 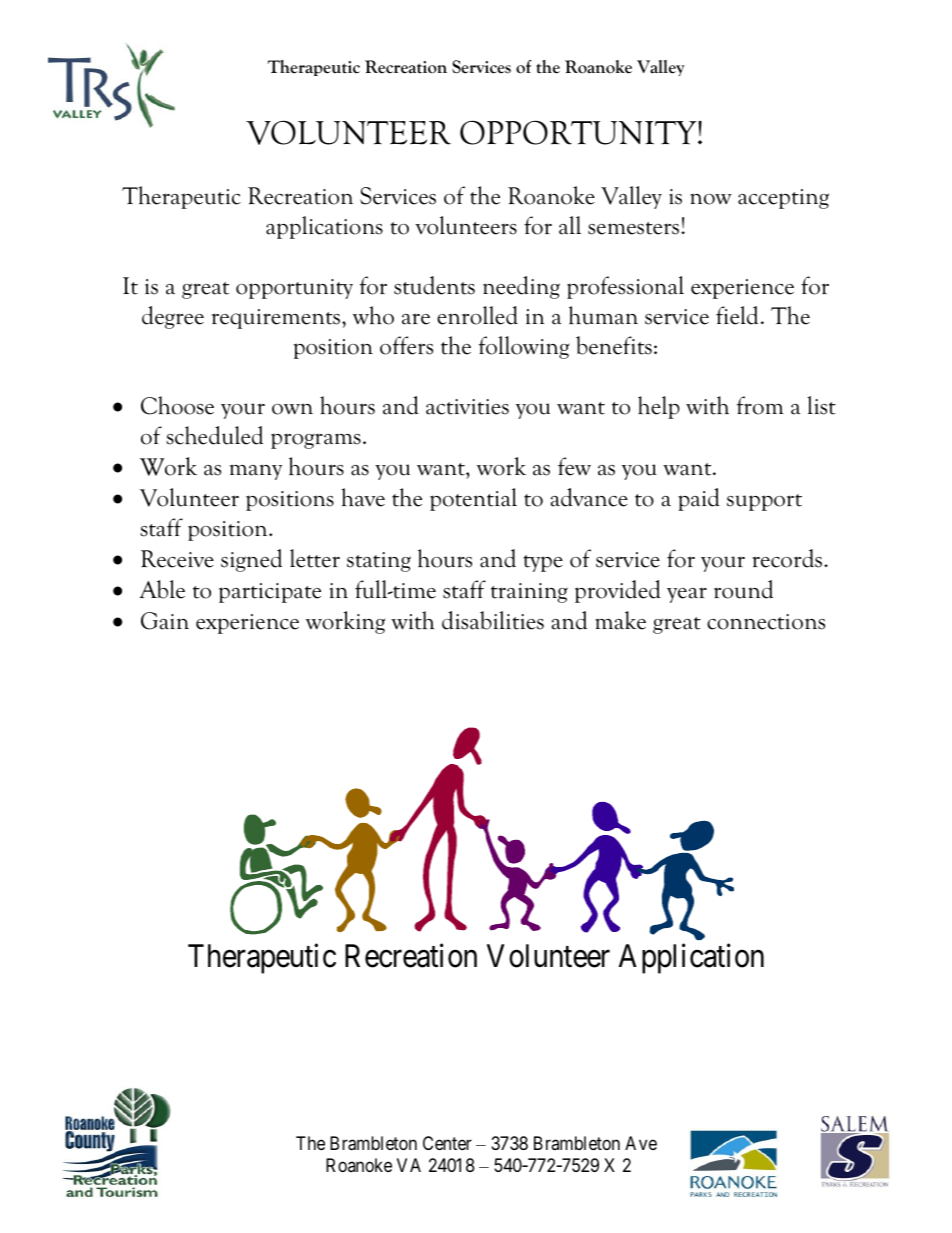 What do you see at coordinates (276, 319) in the document?
I see `requirements` at bounding box center [276, 319].
